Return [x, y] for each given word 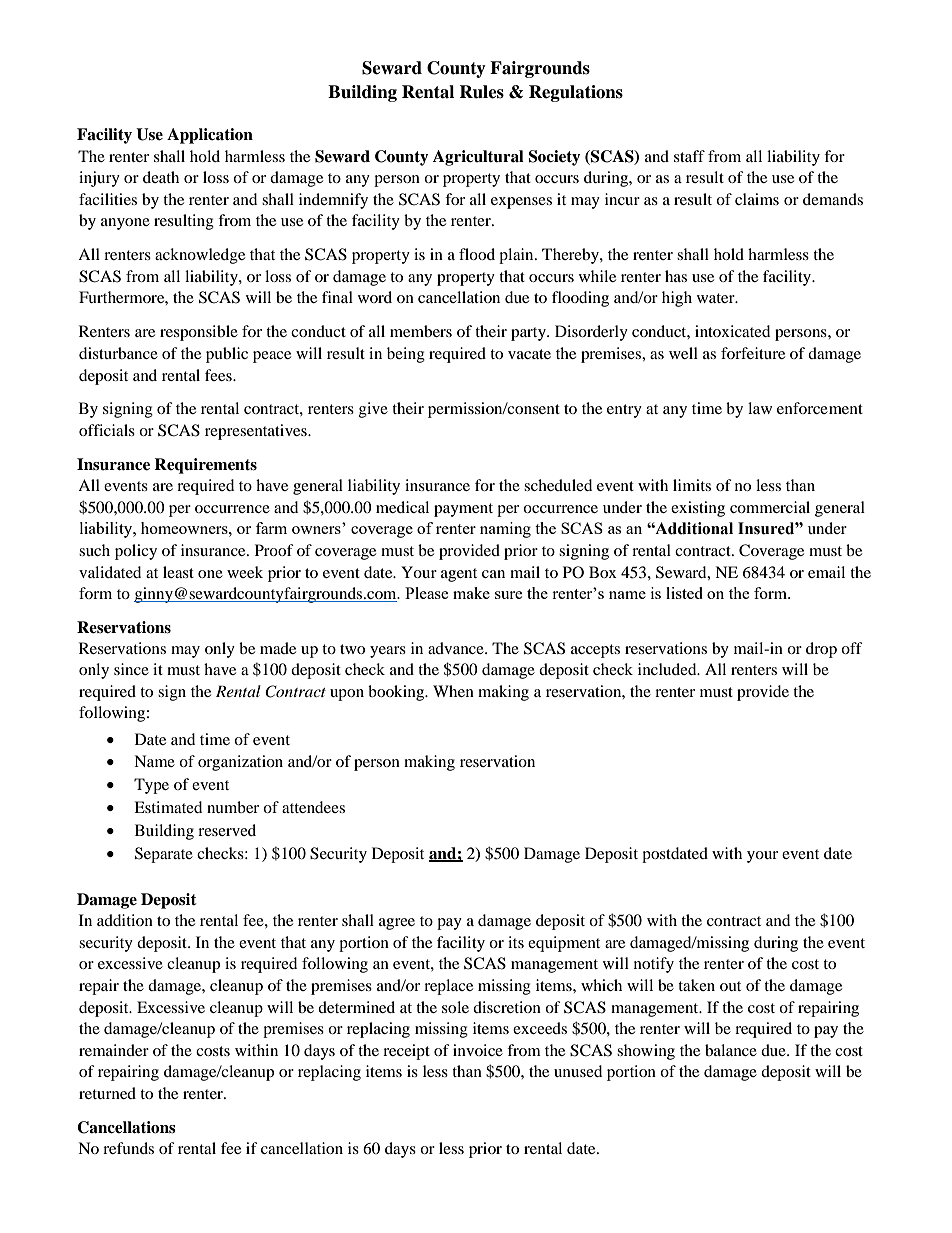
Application [210, 136]
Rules [481, 92]
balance [731, 1050]
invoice [478, 1050]
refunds [128, 1148]
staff [689, 156]
